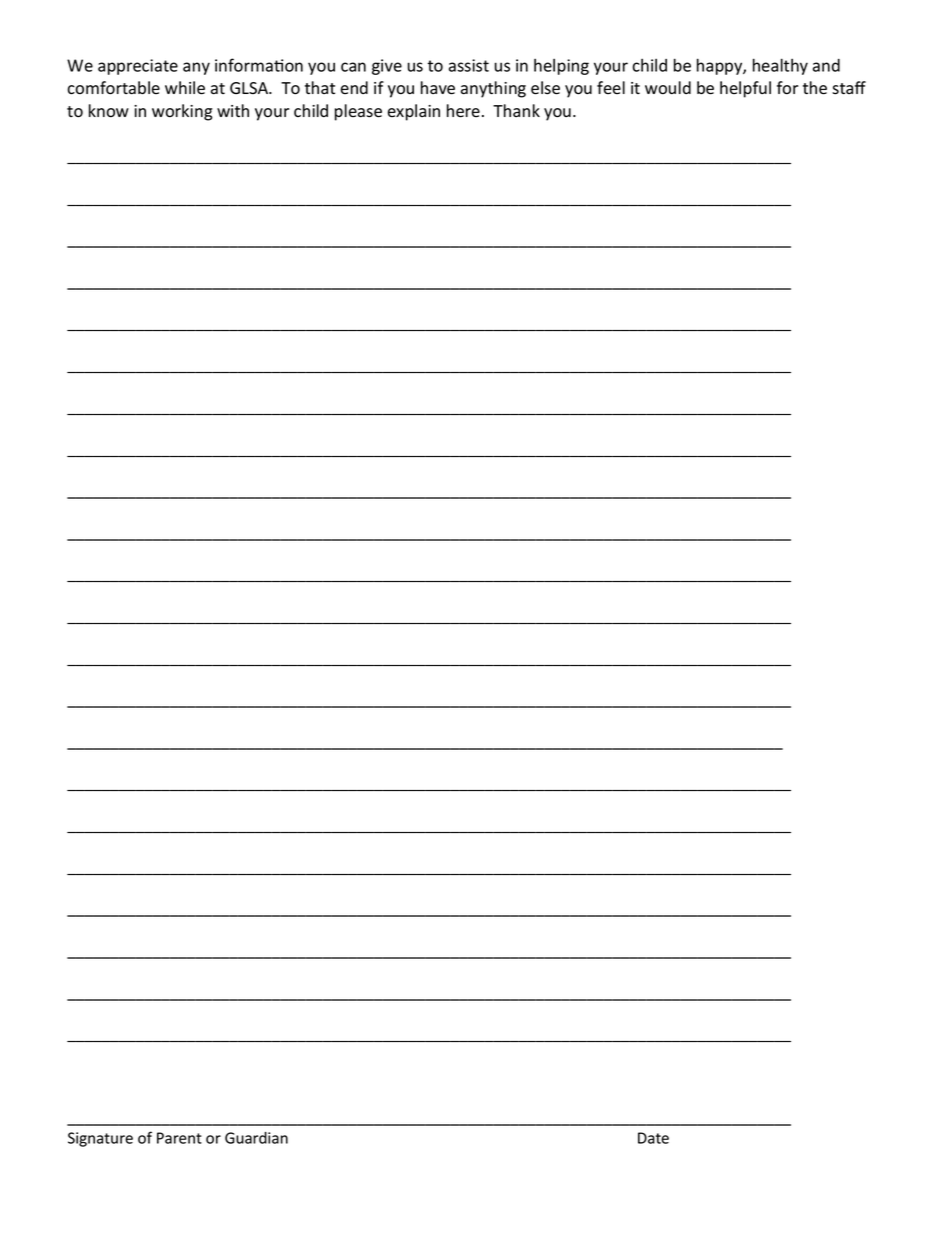 Image resolution: width=952 pixels, height=1233 pixels. Describe the element at coordinates (179, 1138) in the document. I see `Parent` at that location.
